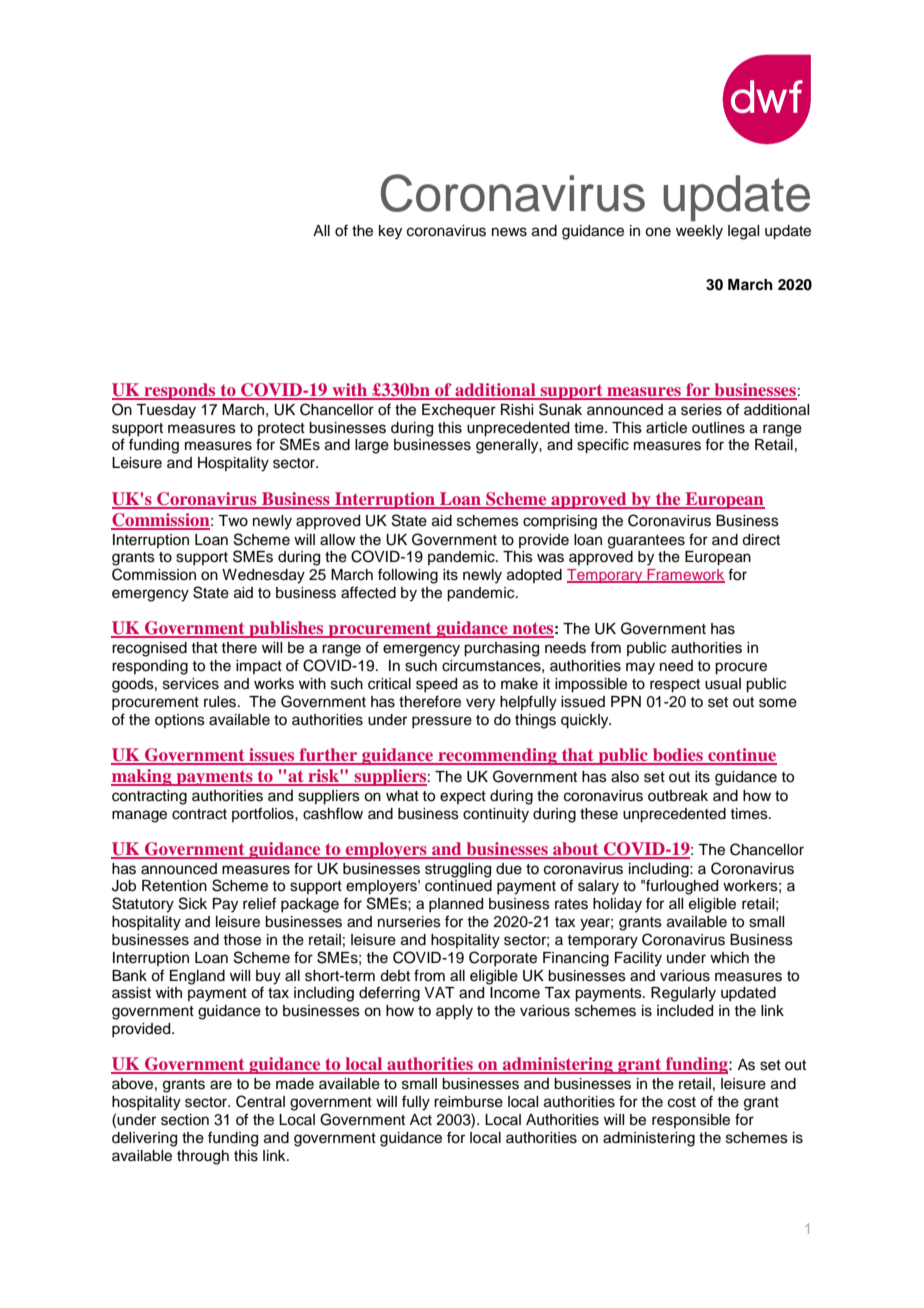 The image size is (924, 1308). Describe the element at coordinates (193, 903) in the document. I see `Sick` at that location.
